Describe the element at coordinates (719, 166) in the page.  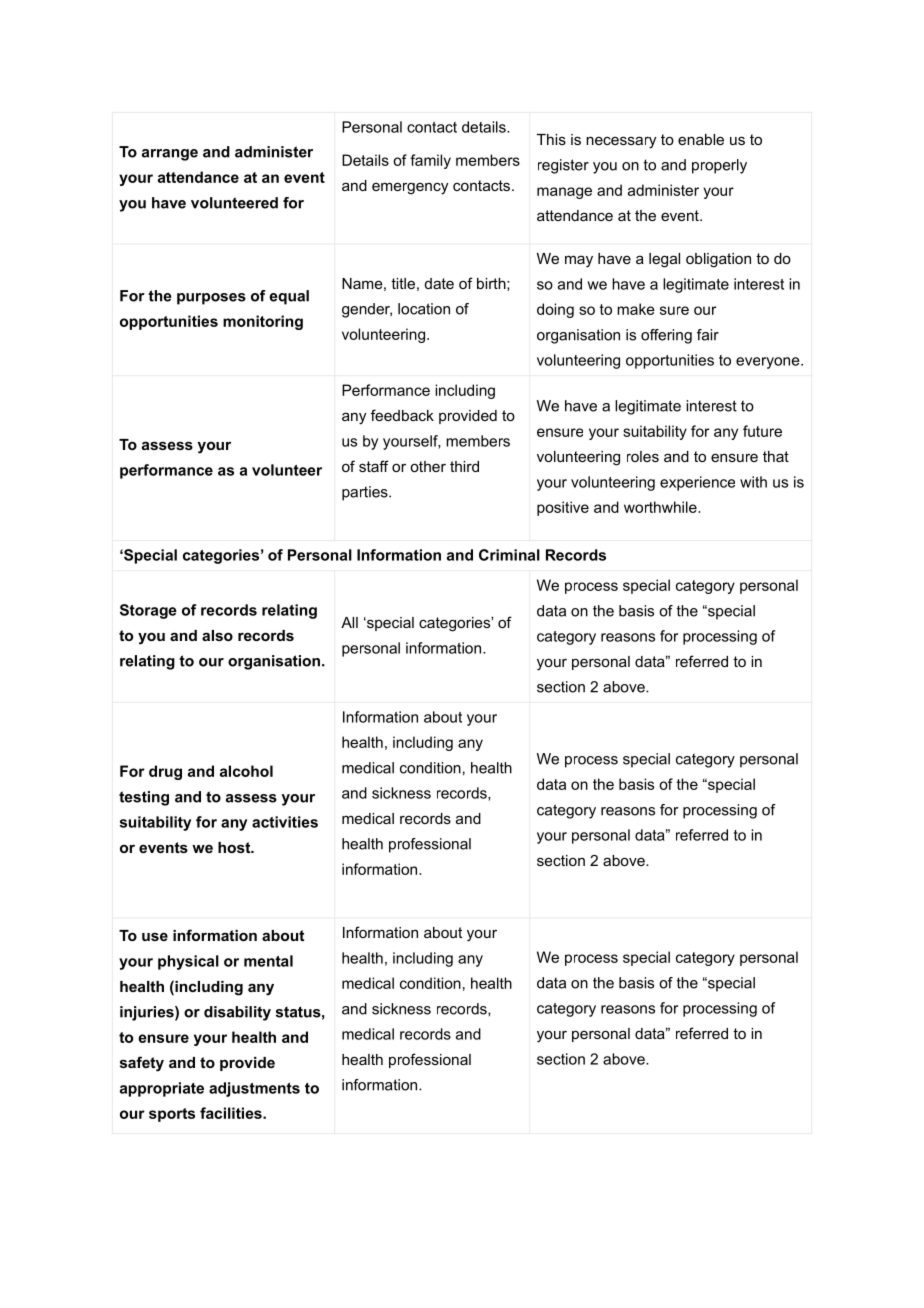
I see `properly` at that location.
